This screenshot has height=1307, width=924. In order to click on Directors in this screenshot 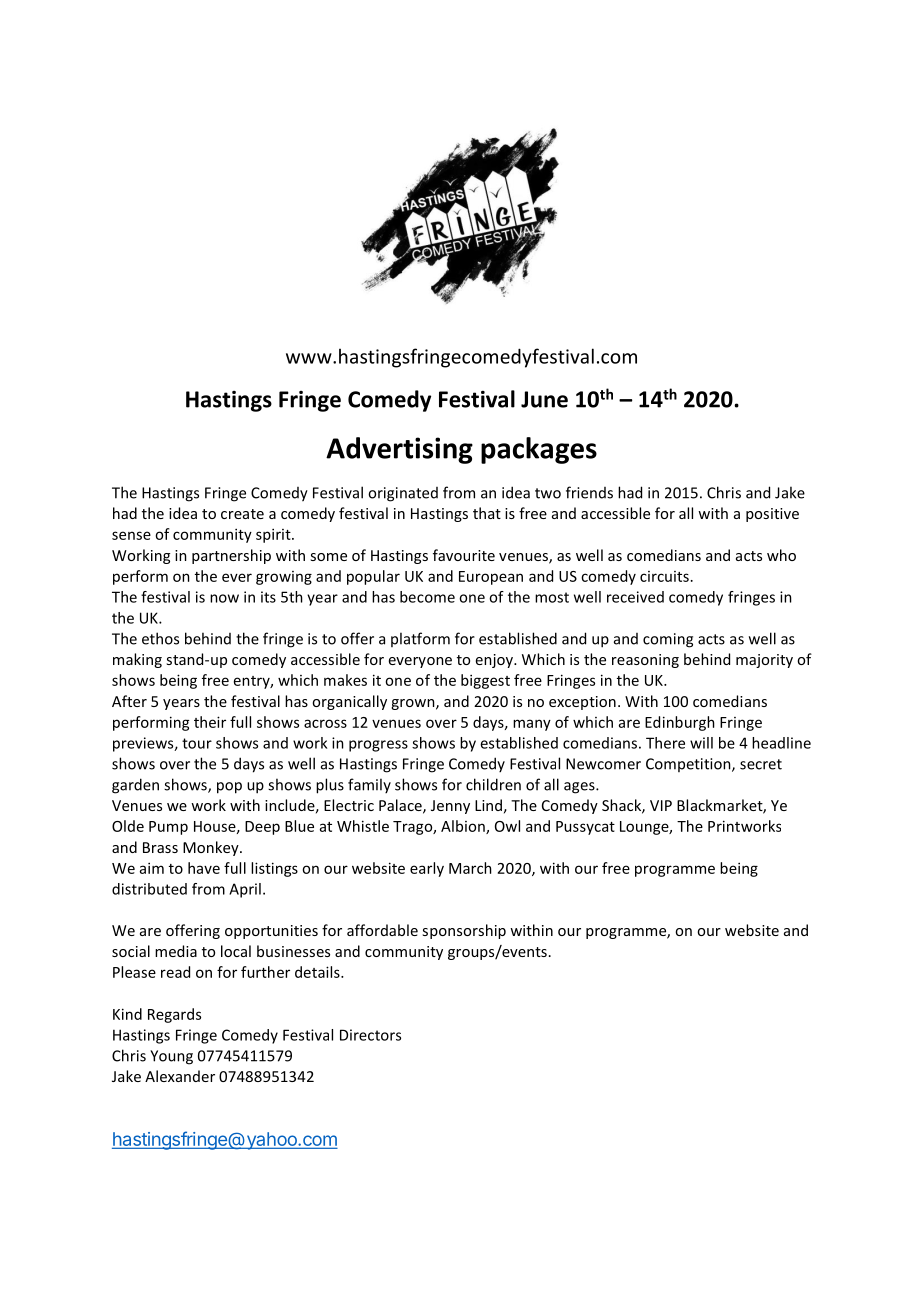, I will do `click(370, 1035)`.
